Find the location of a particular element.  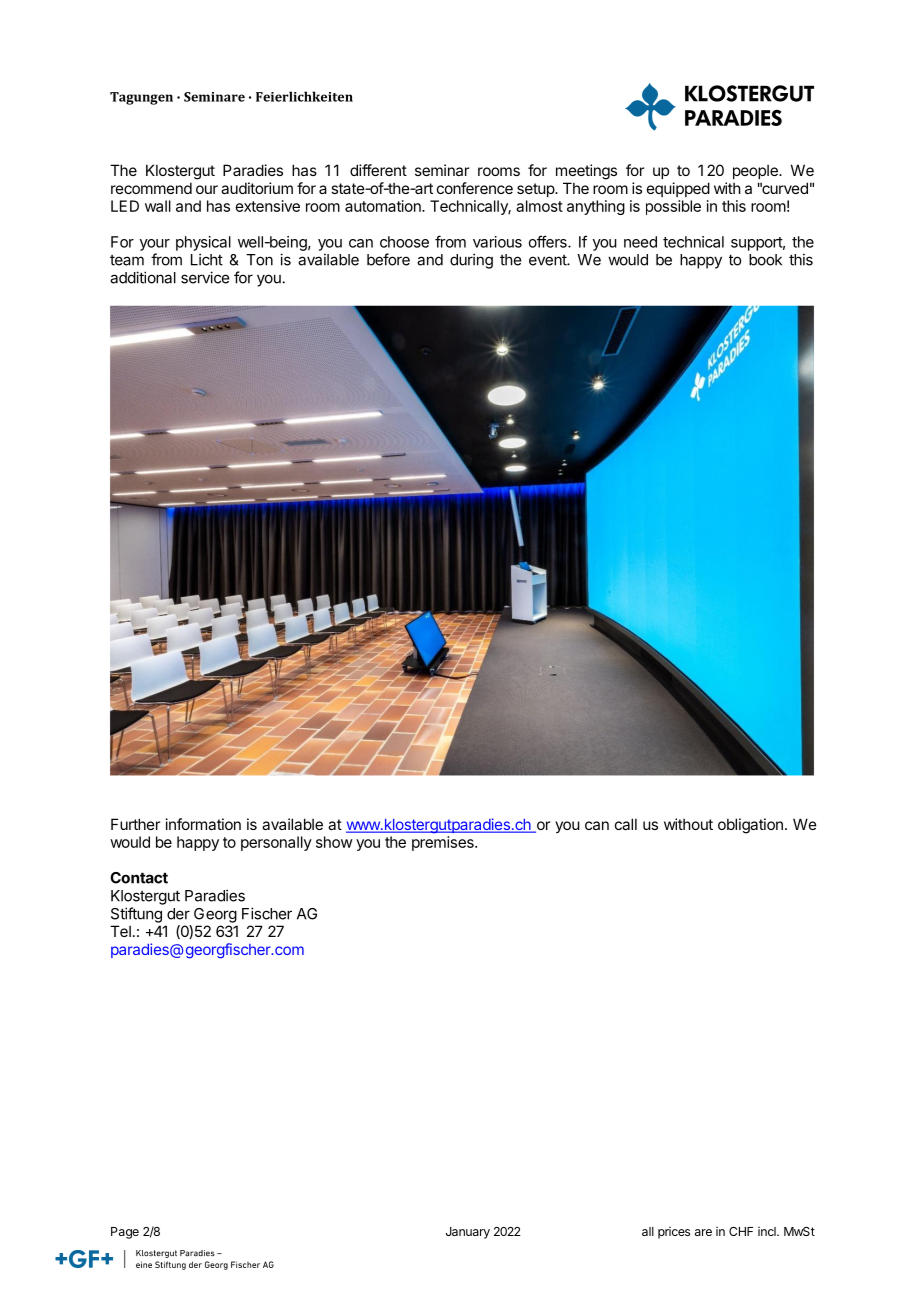

der is located at coordinates (178, 914).
